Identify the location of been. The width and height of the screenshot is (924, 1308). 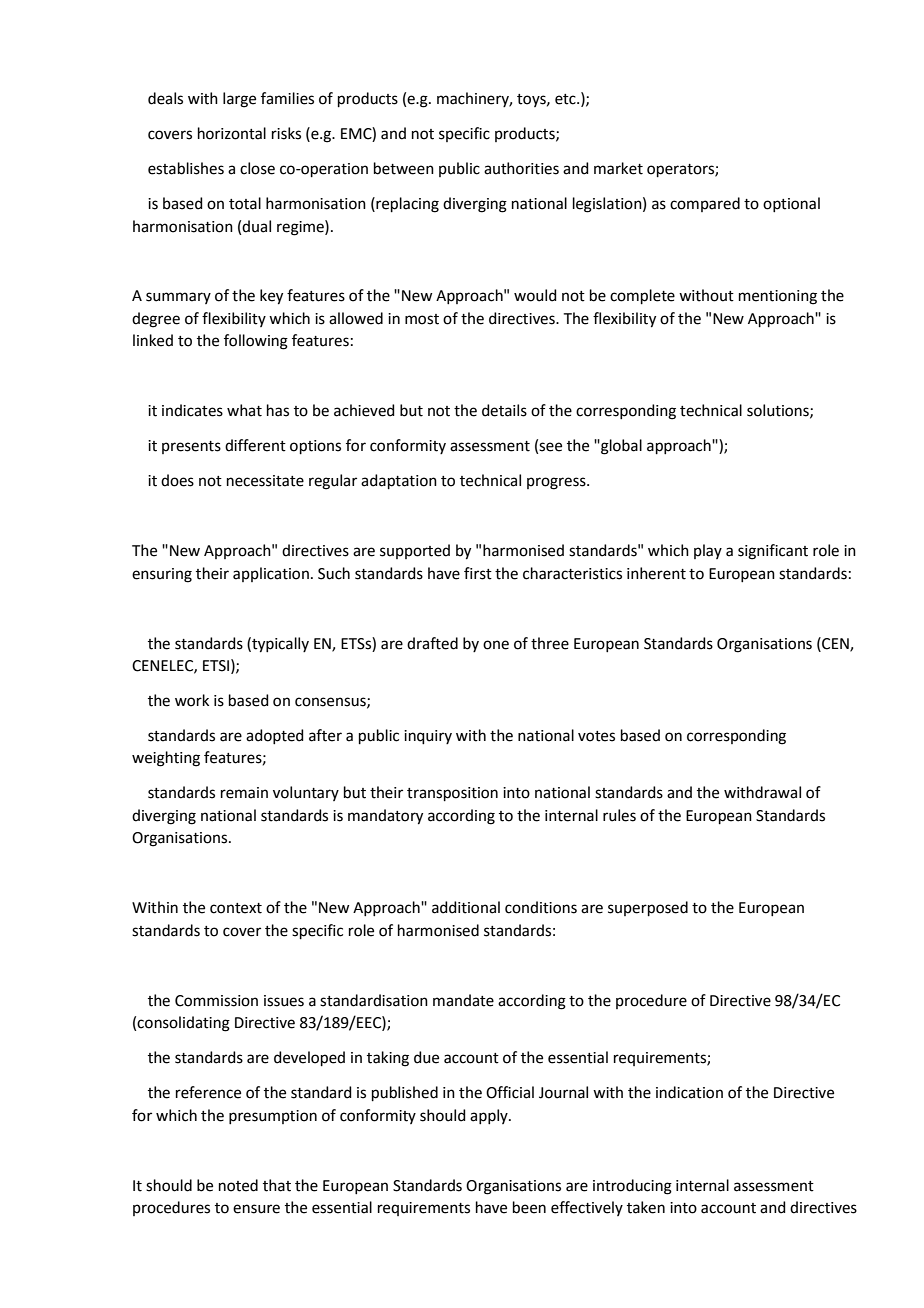
(529, 1207).
